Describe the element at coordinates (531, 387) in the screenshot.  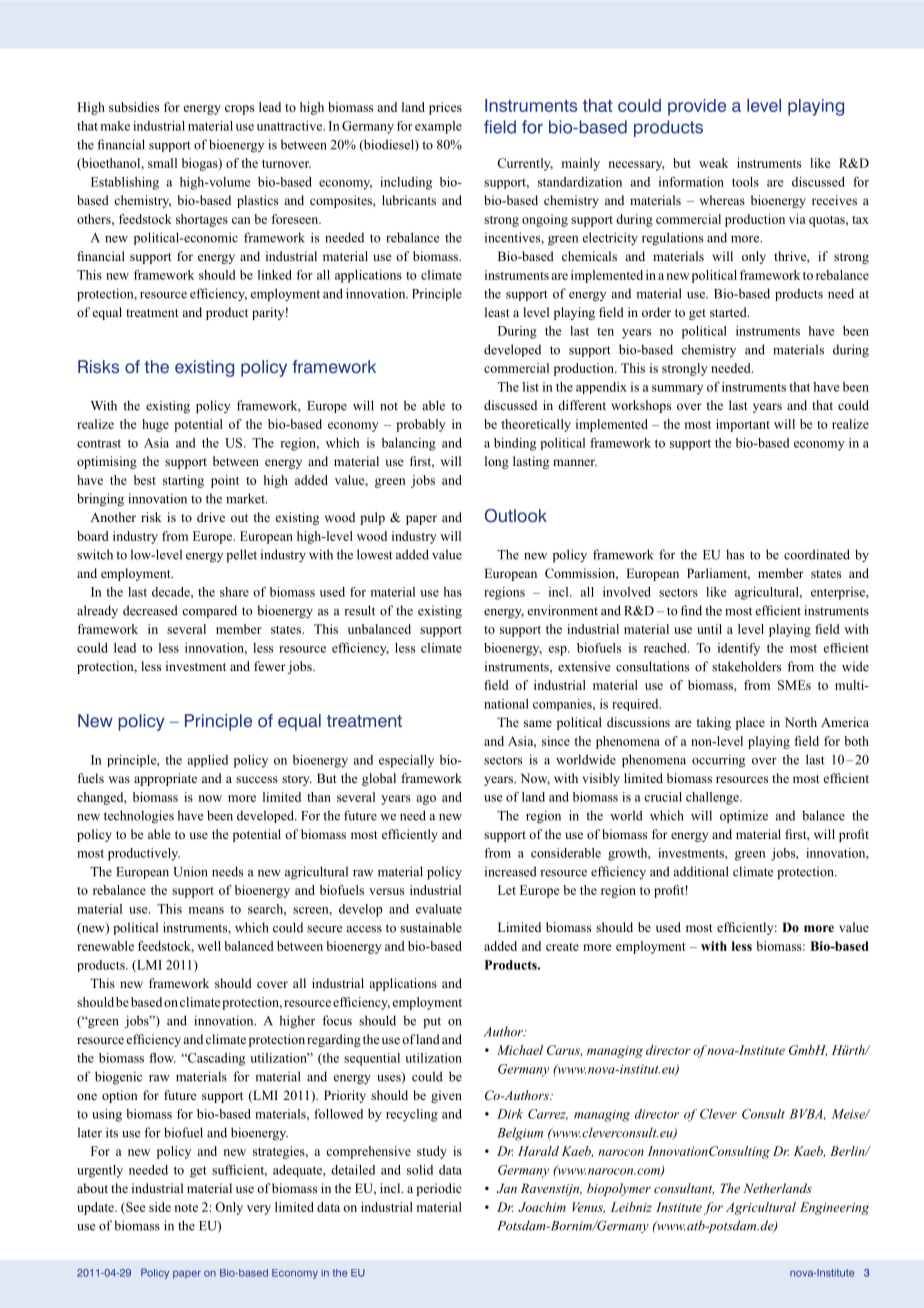
I see `list` at that location.
